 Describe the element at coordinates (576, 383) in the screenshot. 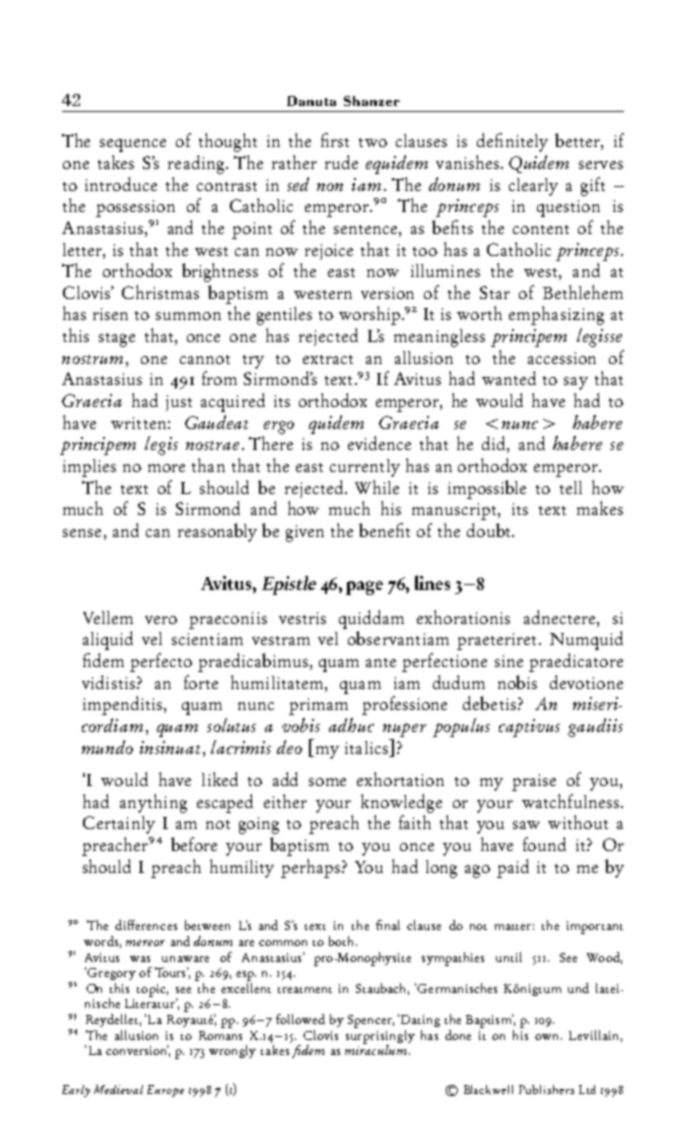

I see `say` at that location.
